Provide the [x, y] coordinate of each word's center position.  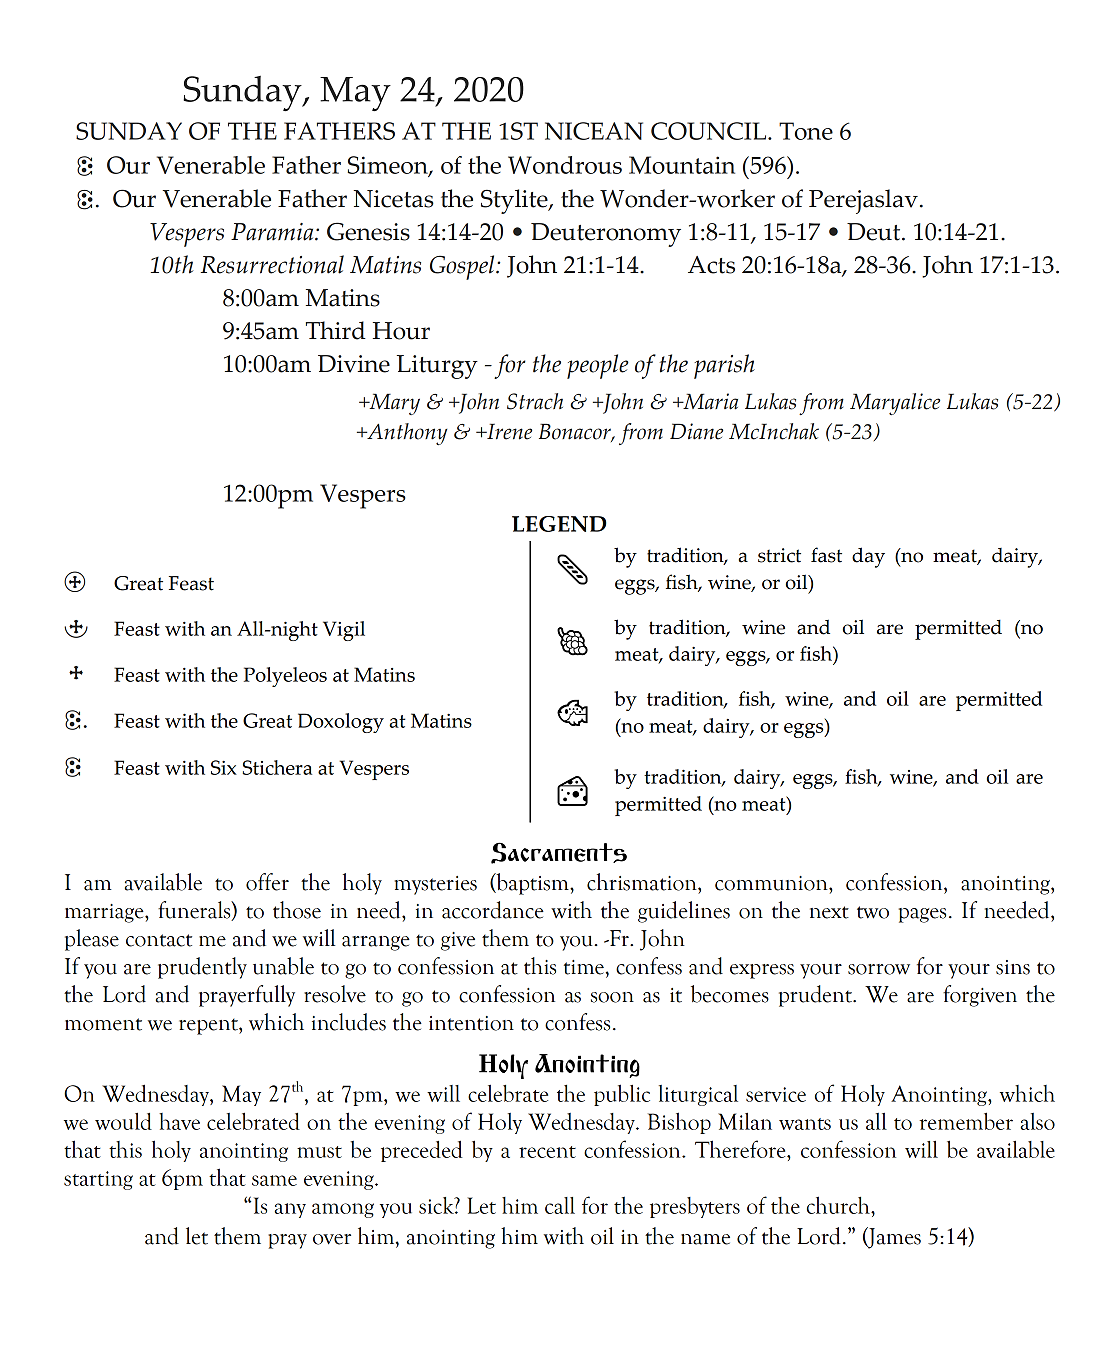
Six [224, 767]
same [274, 1180]
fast [826, 555]
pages [922, 915]
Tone [806, 131]
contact [159, 940]
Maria [709, 401]
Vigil [344, 631]
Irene [508, 431]
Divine [354, 364]
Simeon [389, 166]
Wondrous [565, 165]
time [584, 967]
